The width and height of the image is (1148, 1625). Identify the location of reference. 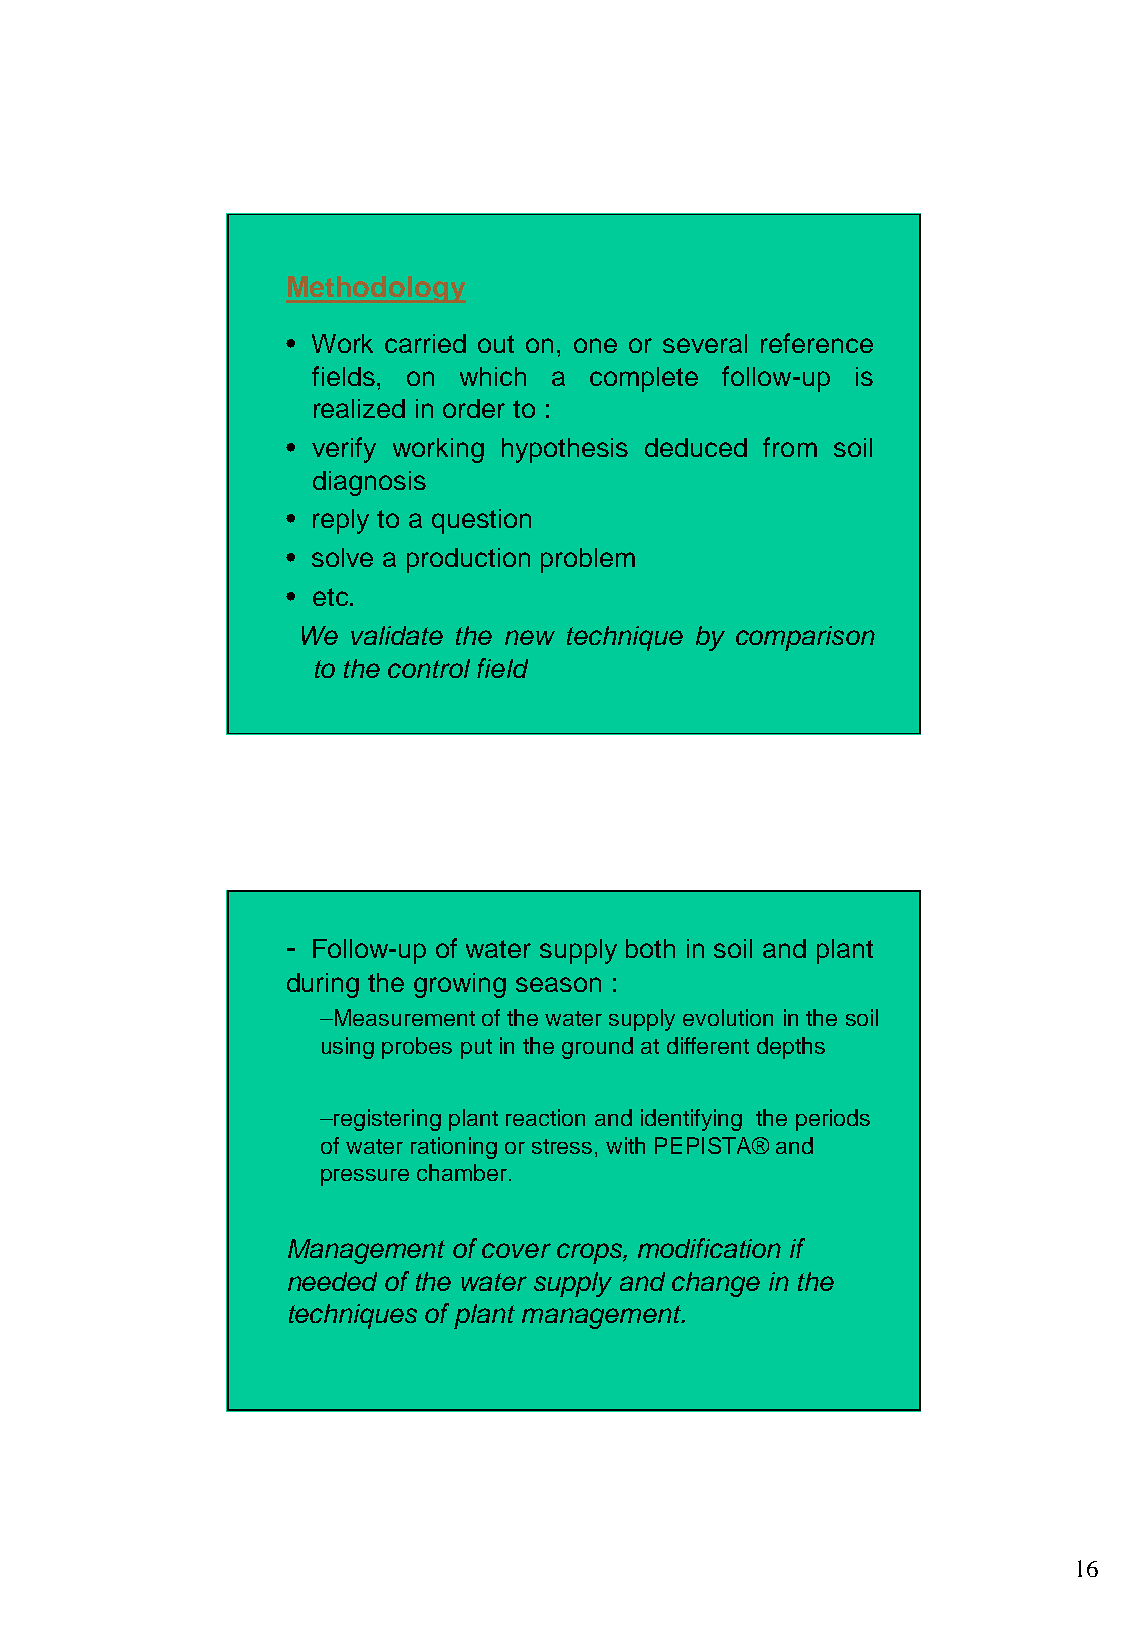
(817, 343).
